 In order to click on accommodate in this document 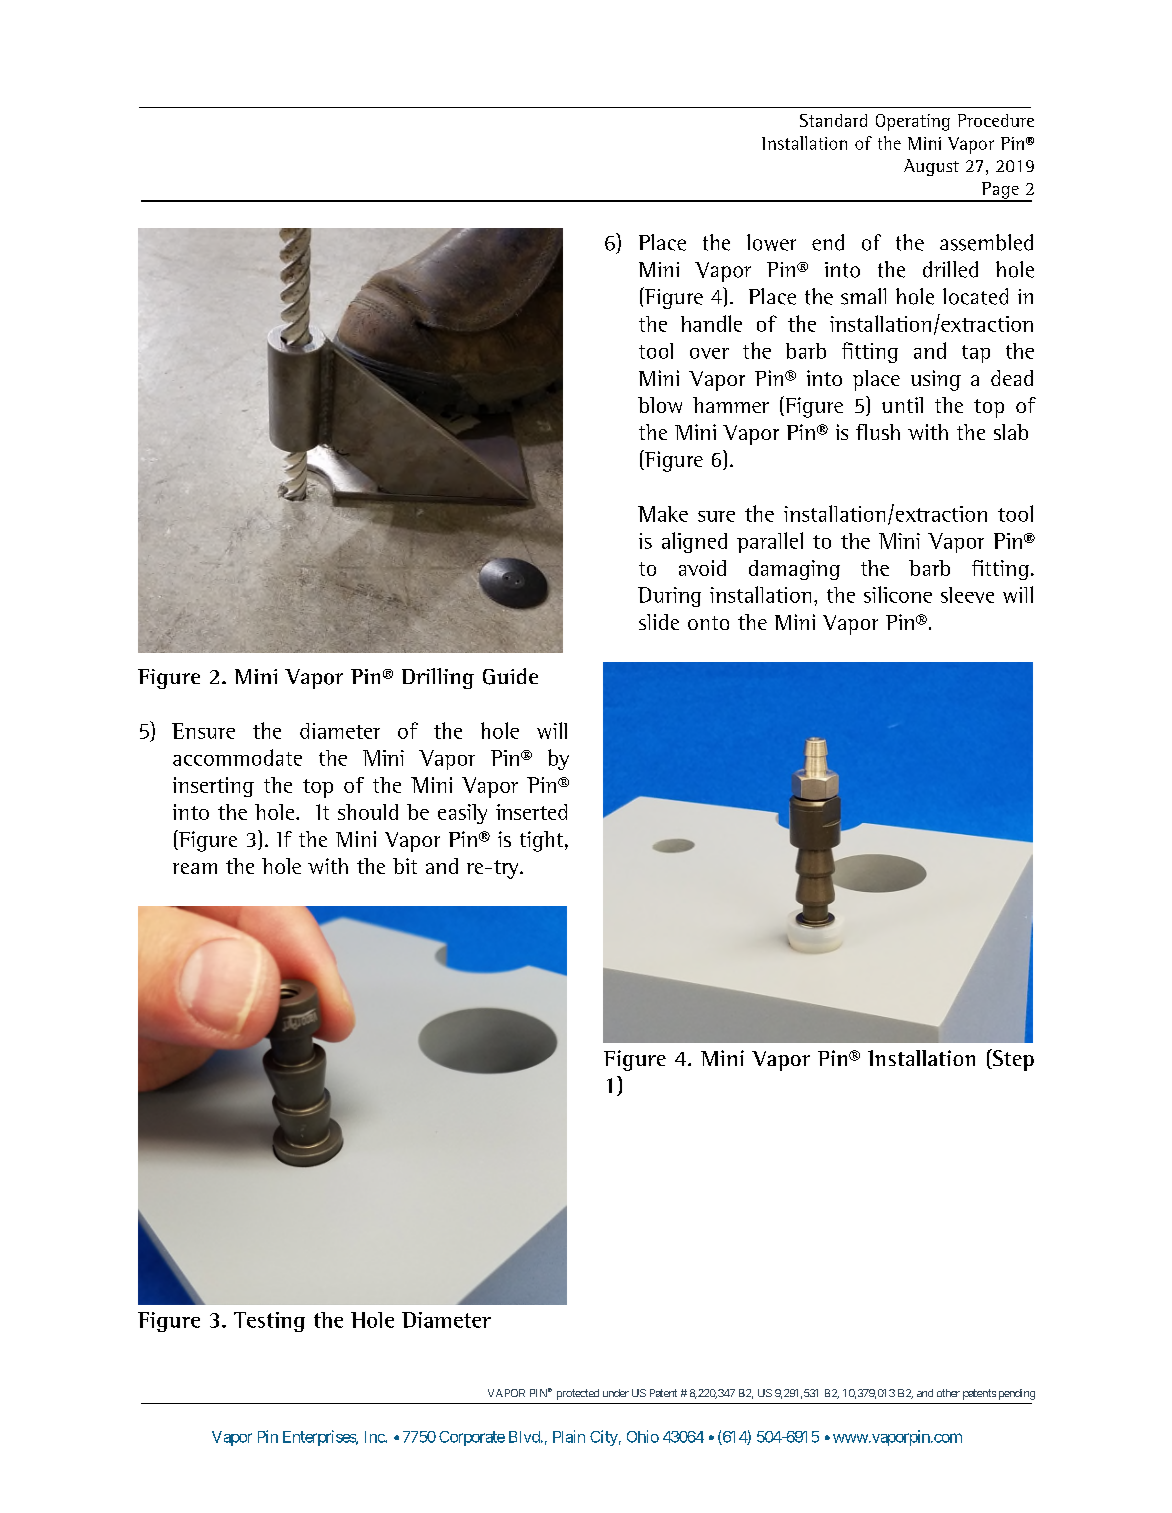, I will do `click(237, 757)`.
